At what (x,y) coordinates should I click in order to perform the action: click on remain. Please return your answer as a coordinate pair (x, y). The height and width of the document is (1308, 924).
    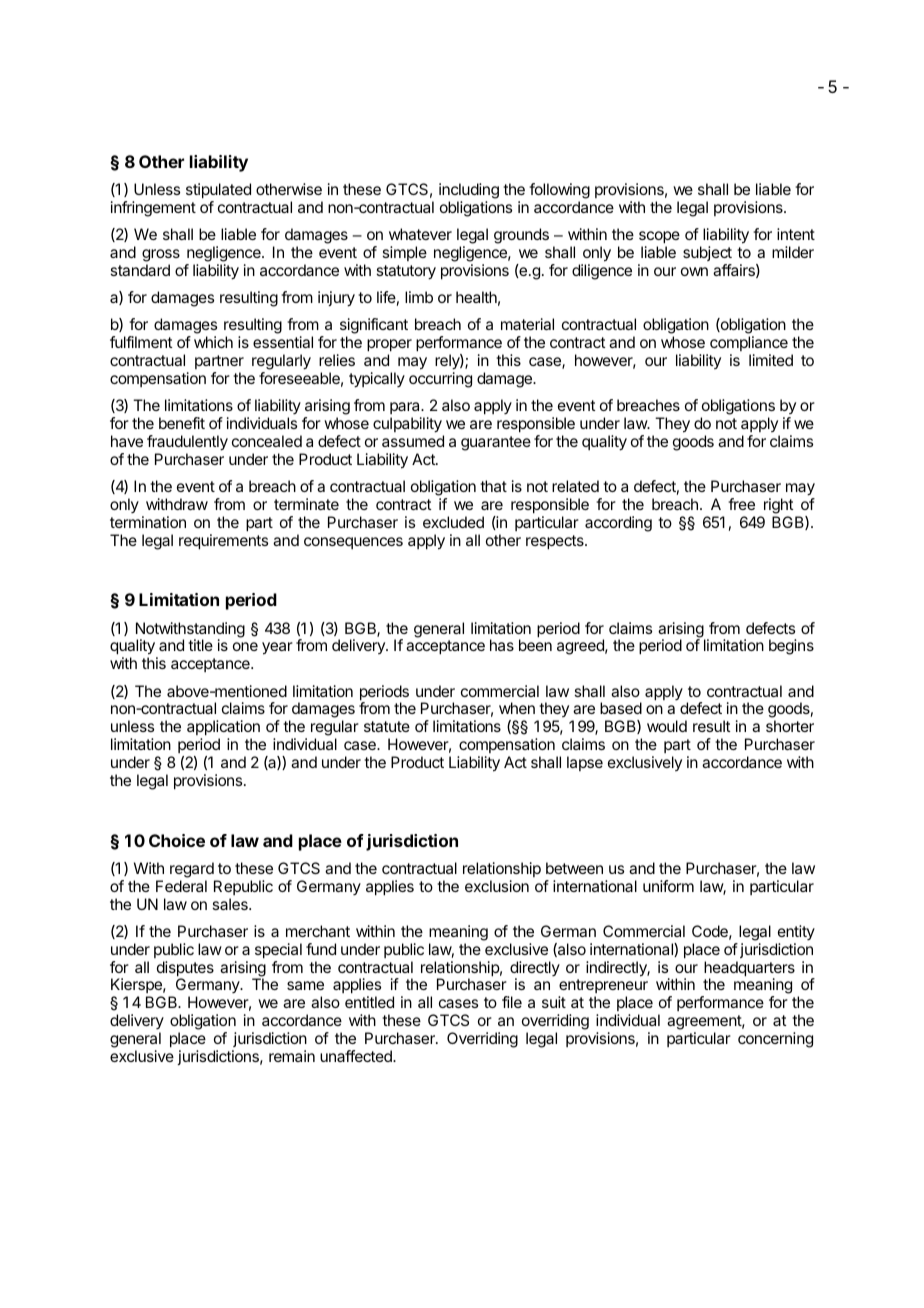
    Looking at the image, I should click on (292, 1056).
